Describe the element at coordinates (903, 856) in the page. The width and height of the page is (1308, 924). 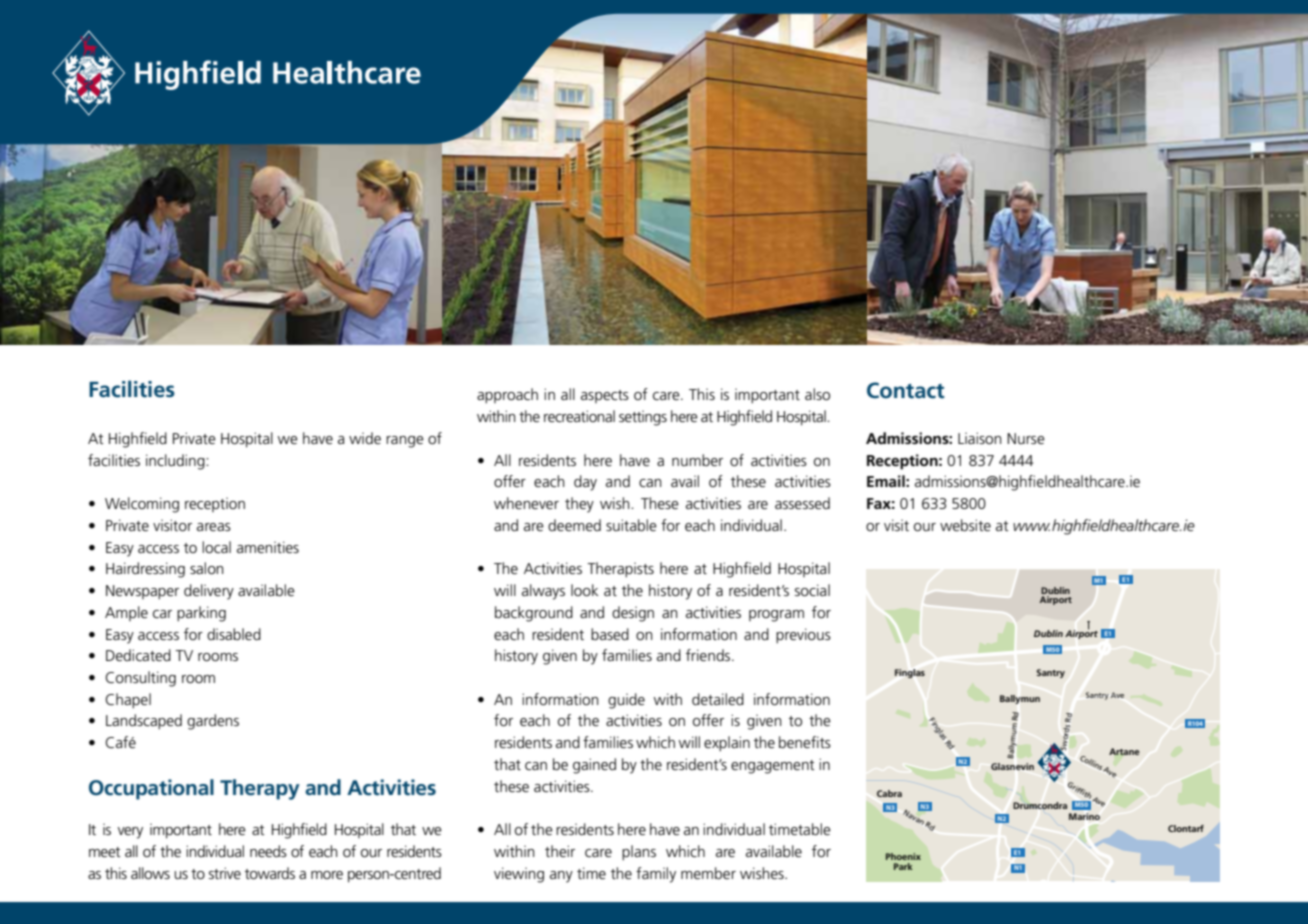
I see `Phoenix` at that location.
